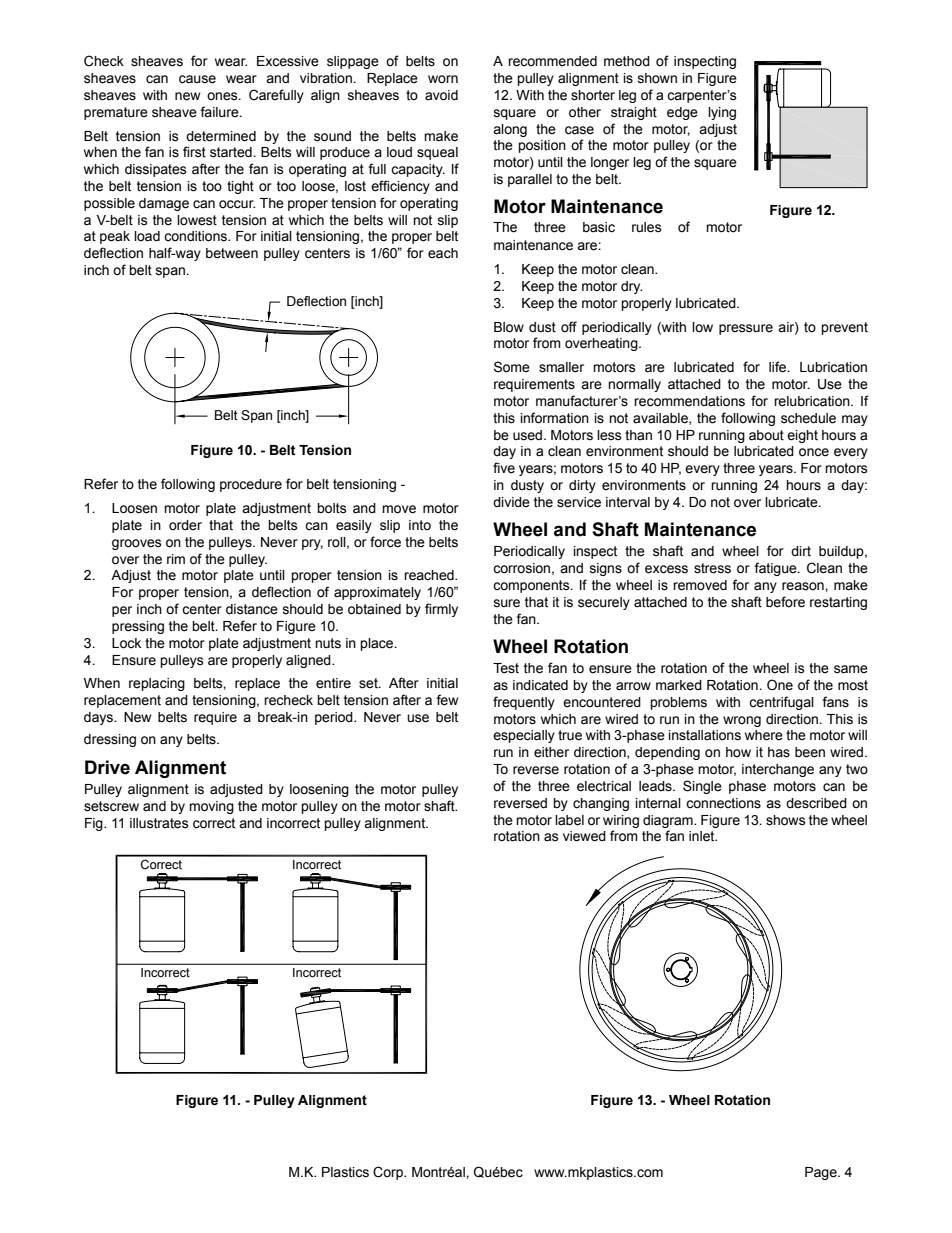 The width and height of the document is (952, 1233). I want to click on cause, so click(197, 79).
